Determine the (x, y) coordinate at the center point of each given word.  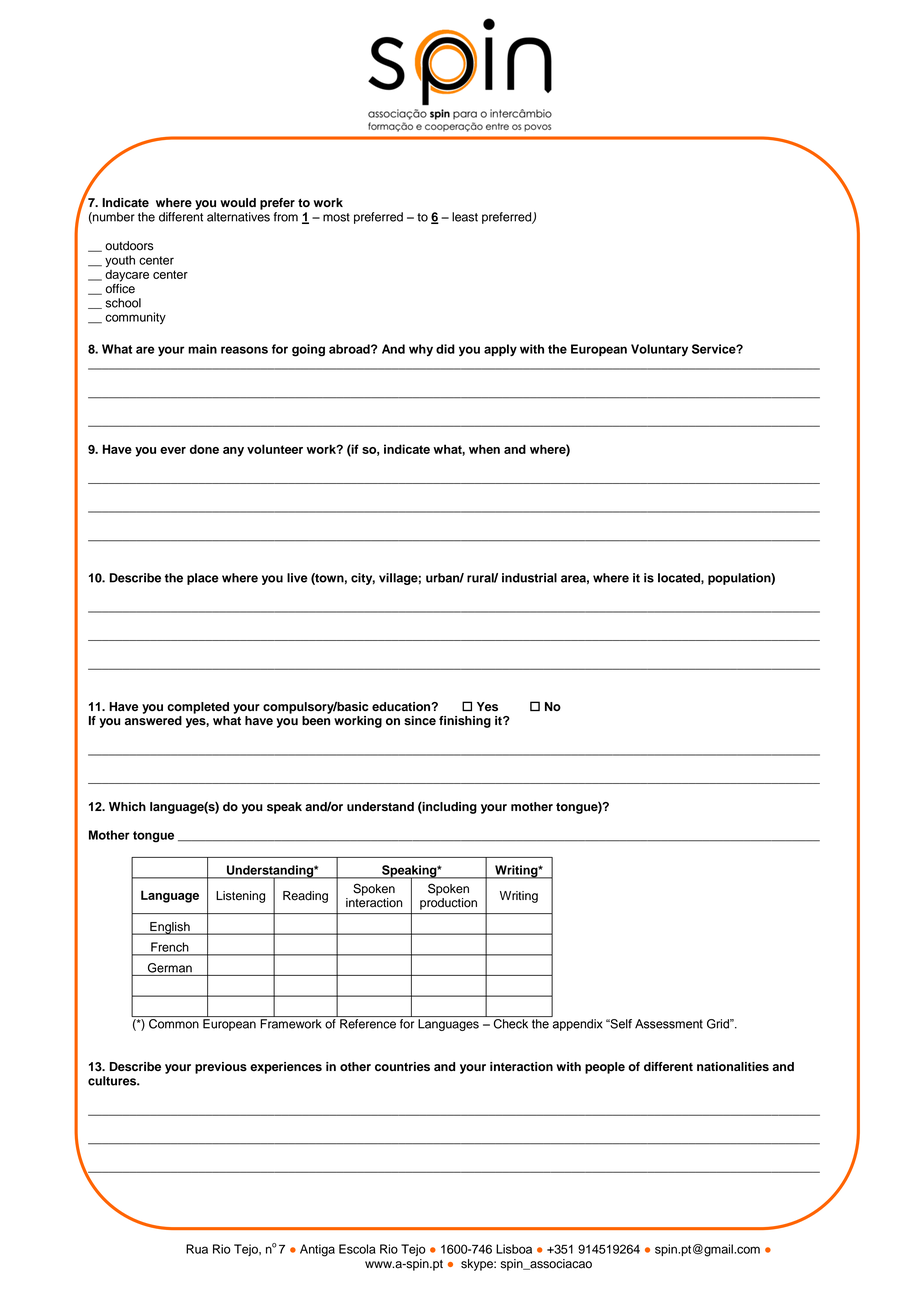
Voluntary (659, 350)
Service (715, 349)
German (170, 968)
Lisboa (514, 1249)
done (204, 449)
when (484, 449)
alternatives (238, 217)
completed (198, 708)
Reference (368, 1024)
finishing (465, 722)
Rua (197, 1249)
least (465, 217)
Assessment (669, 1024)
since (420, 721)
